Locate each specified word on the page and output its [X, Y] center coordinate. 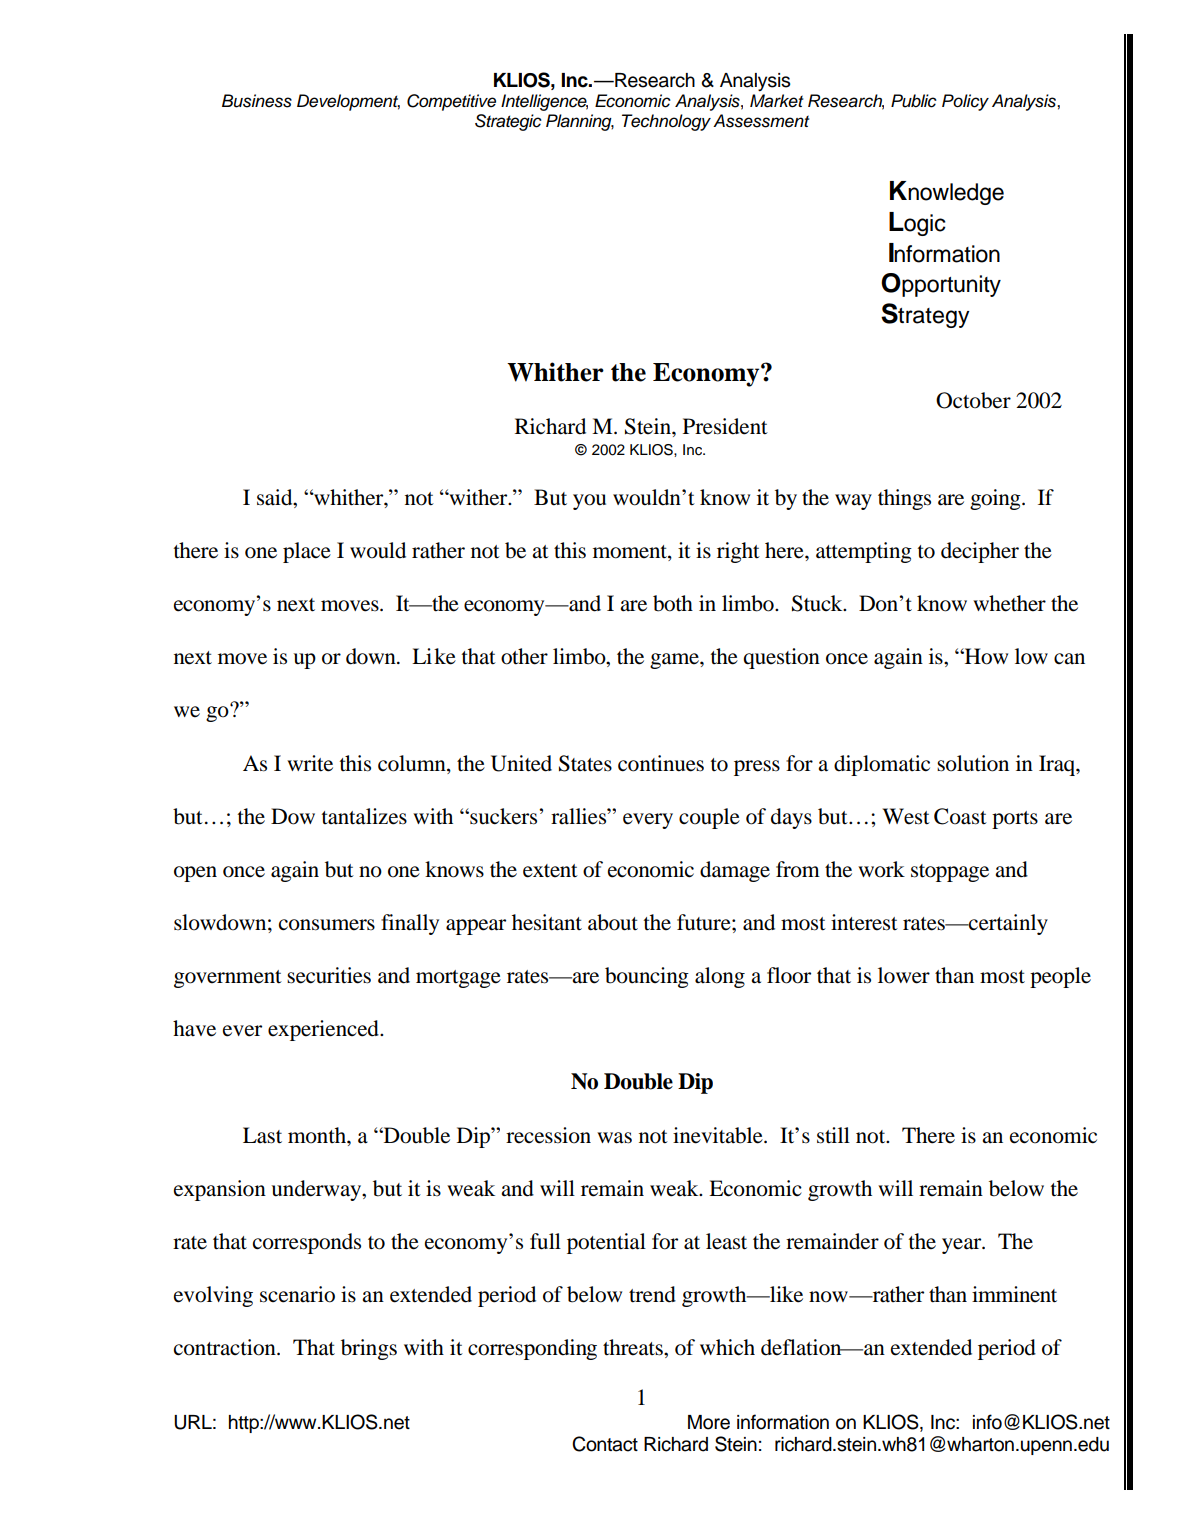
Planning [580, 122]
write [310, 763]
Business [257, 101]
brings [369, 1349]
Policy [965, 102]
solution [973, 763]
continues [661, 763]
